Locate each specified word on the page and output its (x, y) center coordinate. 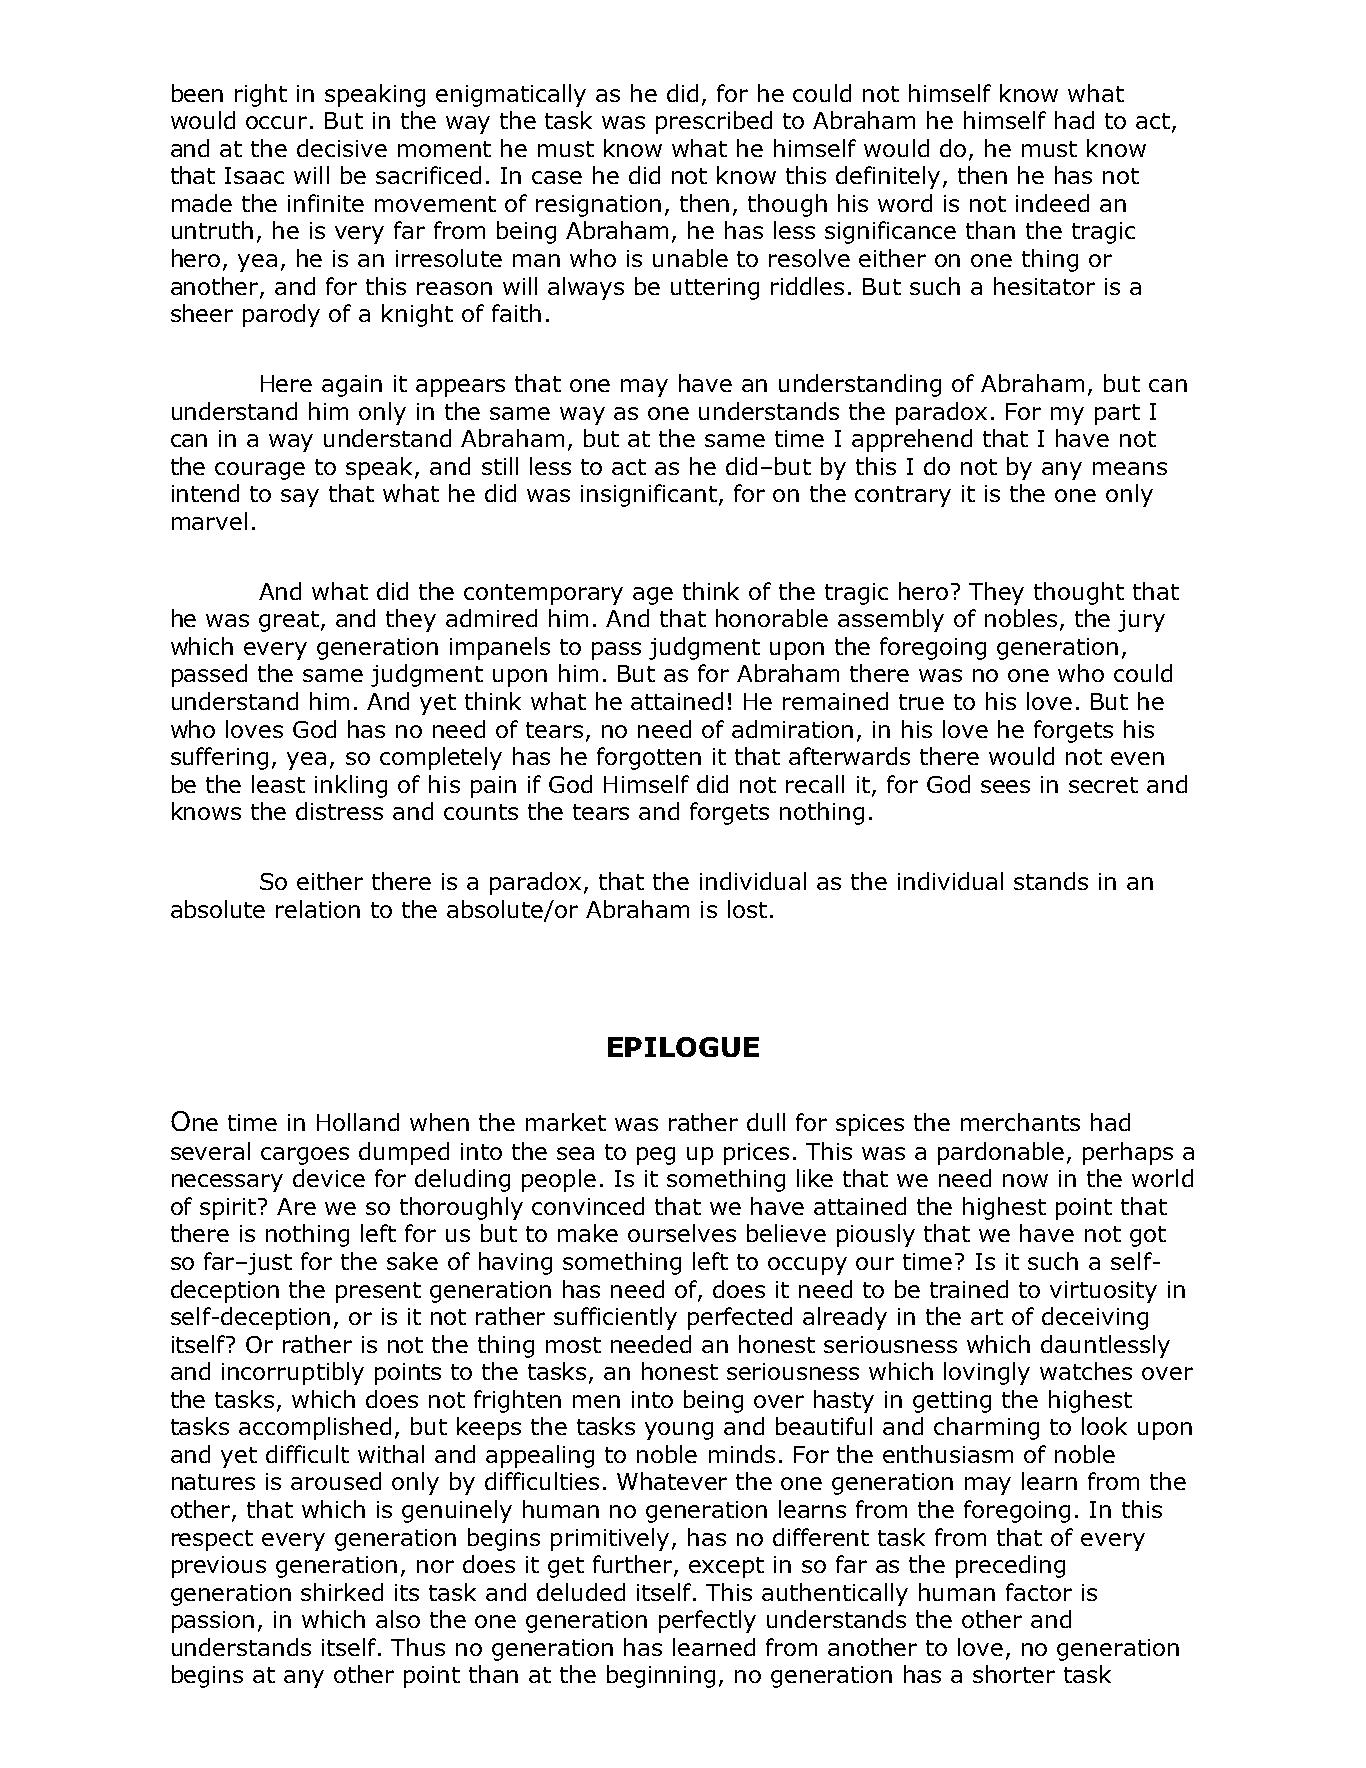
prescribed (714, 122)
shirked (342, 1592)
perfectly (707, 1621)
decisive (342, 148)
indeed (1052, 203)
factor (1039, 1592)
